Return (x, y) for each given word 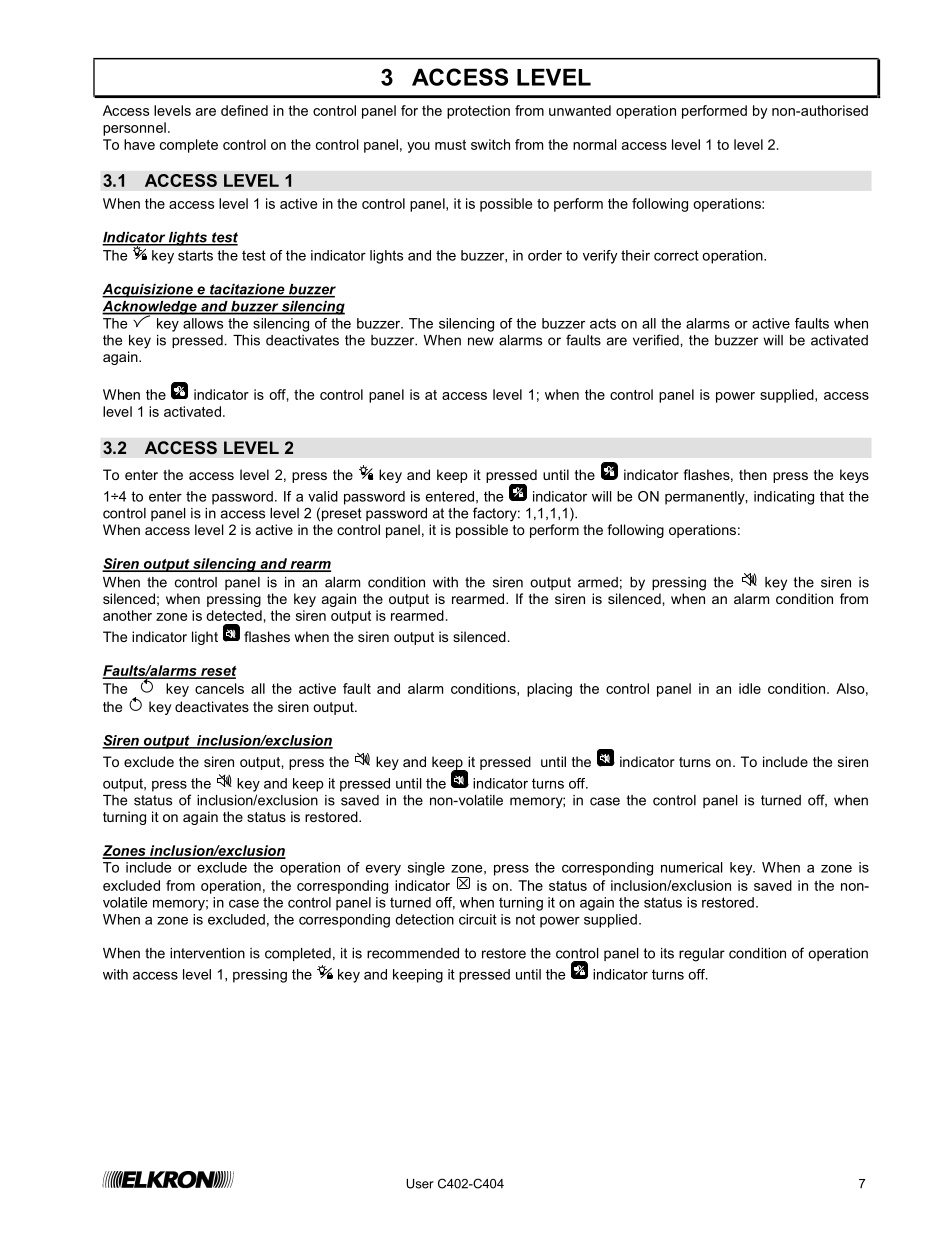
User (420, 1184)
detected (234, 615)
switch (490, 144)
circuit (478, 919)
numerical (692, 867)
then (753, 474)
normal (595, 144)
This (246, 340)
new (481, 341)
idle (750, 688)
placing (549, 690)
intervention (207, 953)
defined (244, 110)
